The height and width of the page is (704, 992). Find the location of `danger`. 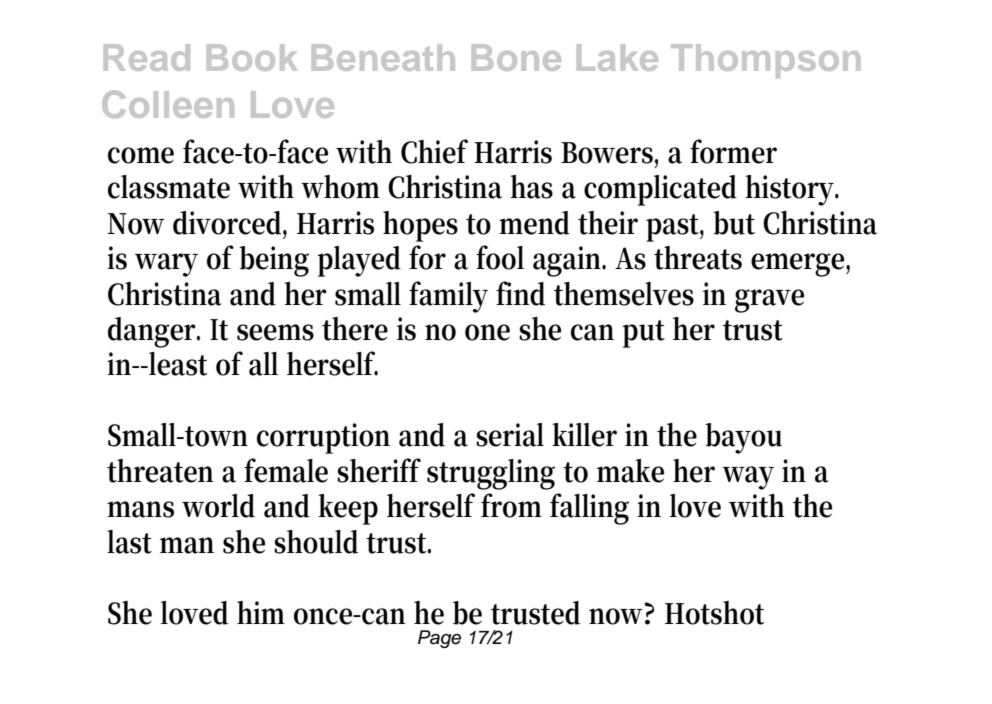

danger is located at coordinates (154, 332).
